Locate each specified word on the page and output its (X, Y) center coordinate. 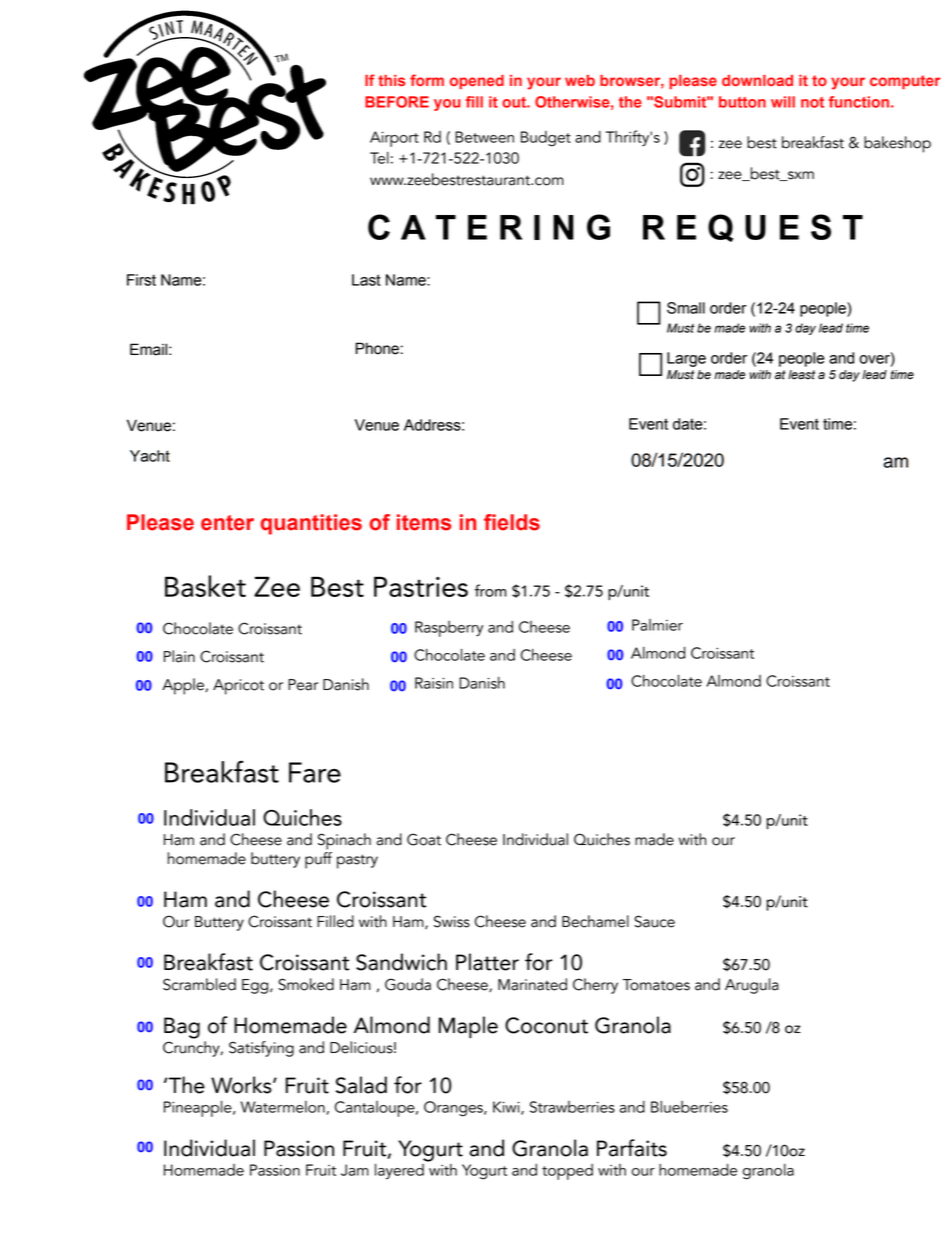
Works (242, 1085)
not (812, 102)
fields (512, 522)
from (491, 590)
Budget (546, 139)
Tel (379, 158)
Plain (179, 656)
